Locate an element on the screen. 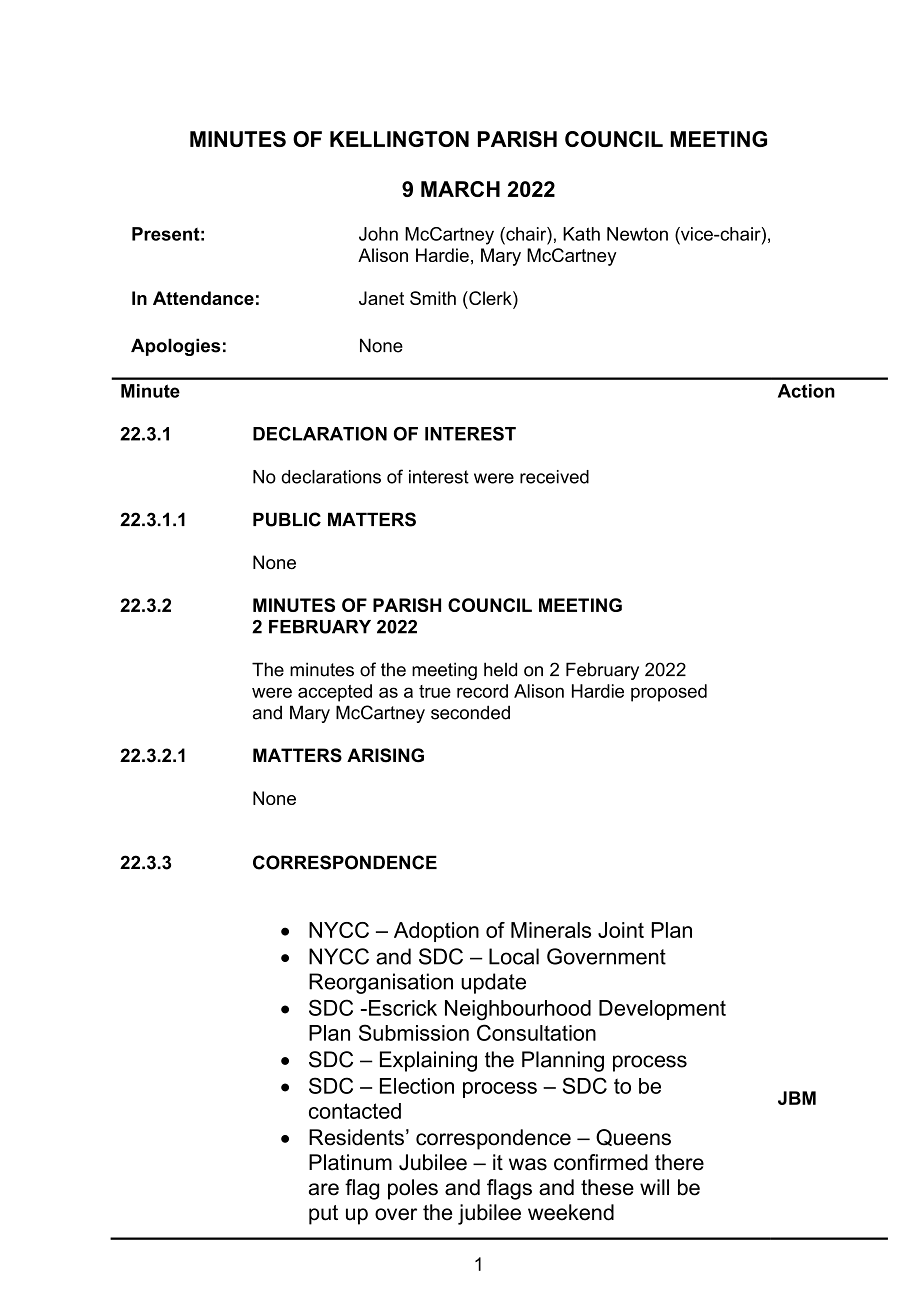 This screenshot has height=1308, width=924. MARCH is located at coordinates (460, 189).
